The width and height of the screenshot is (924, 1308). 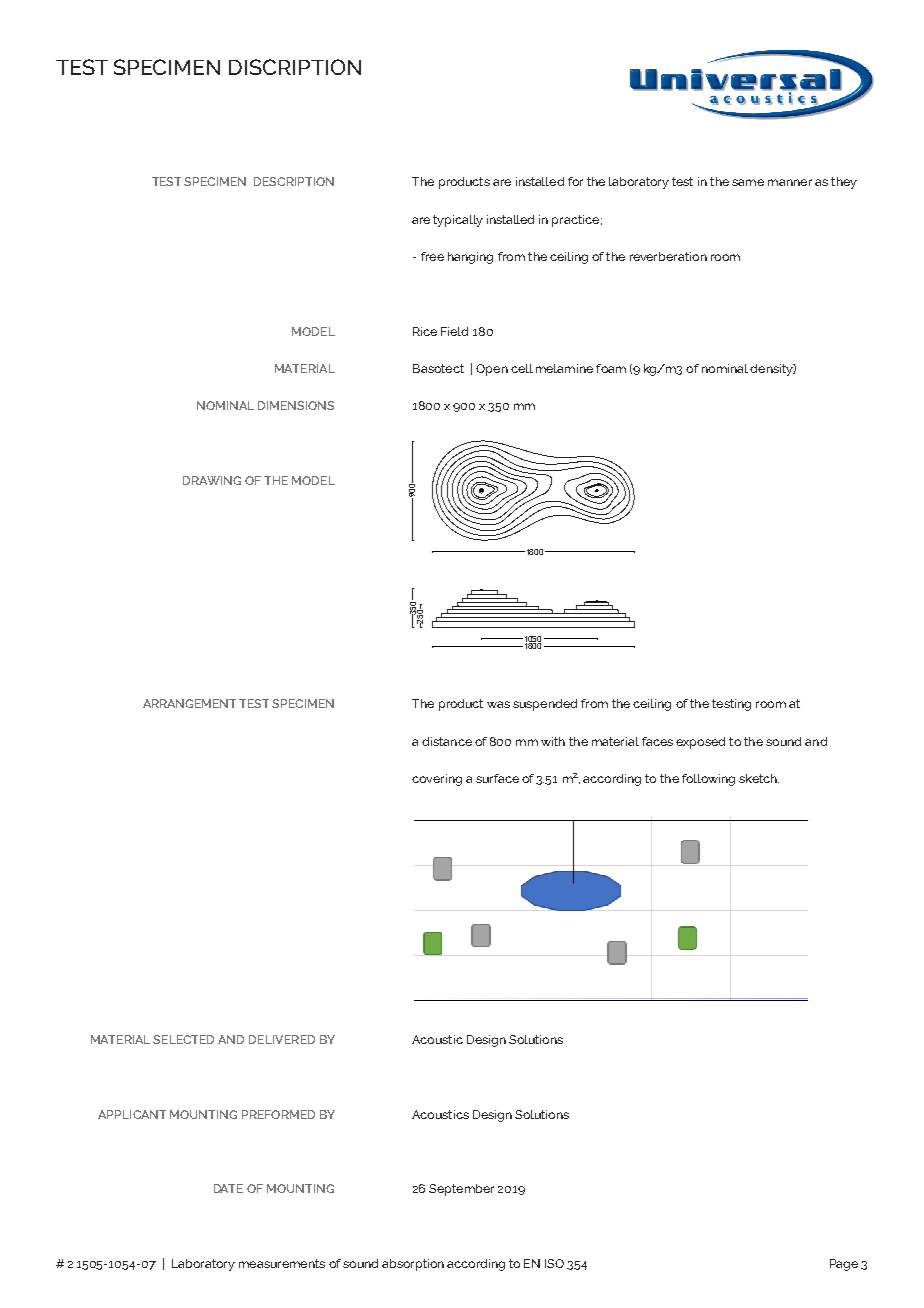 I want to click on same, so click(x=748, y=182).
